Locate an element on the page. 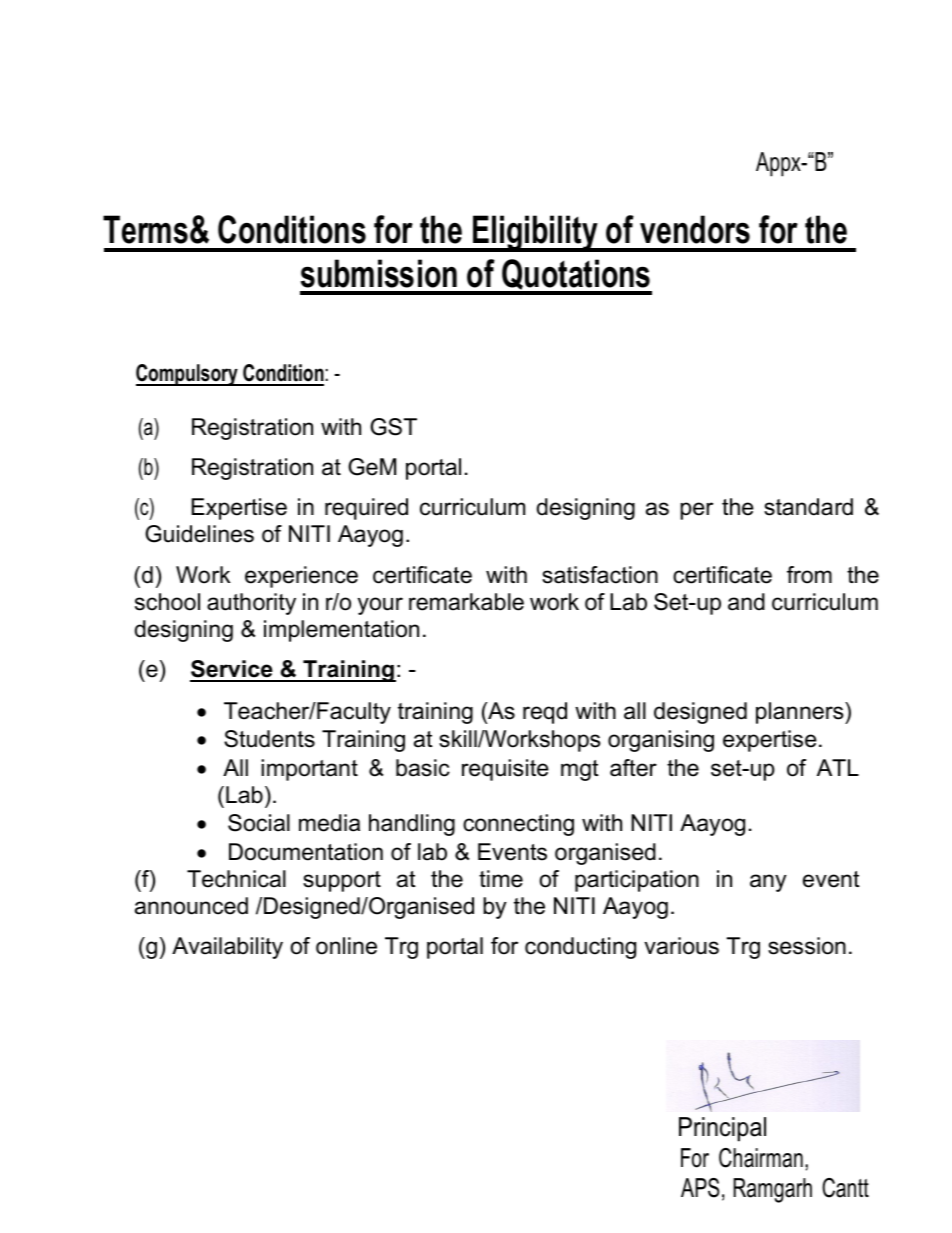  Chairman is located at coordinates (761, 1158).
